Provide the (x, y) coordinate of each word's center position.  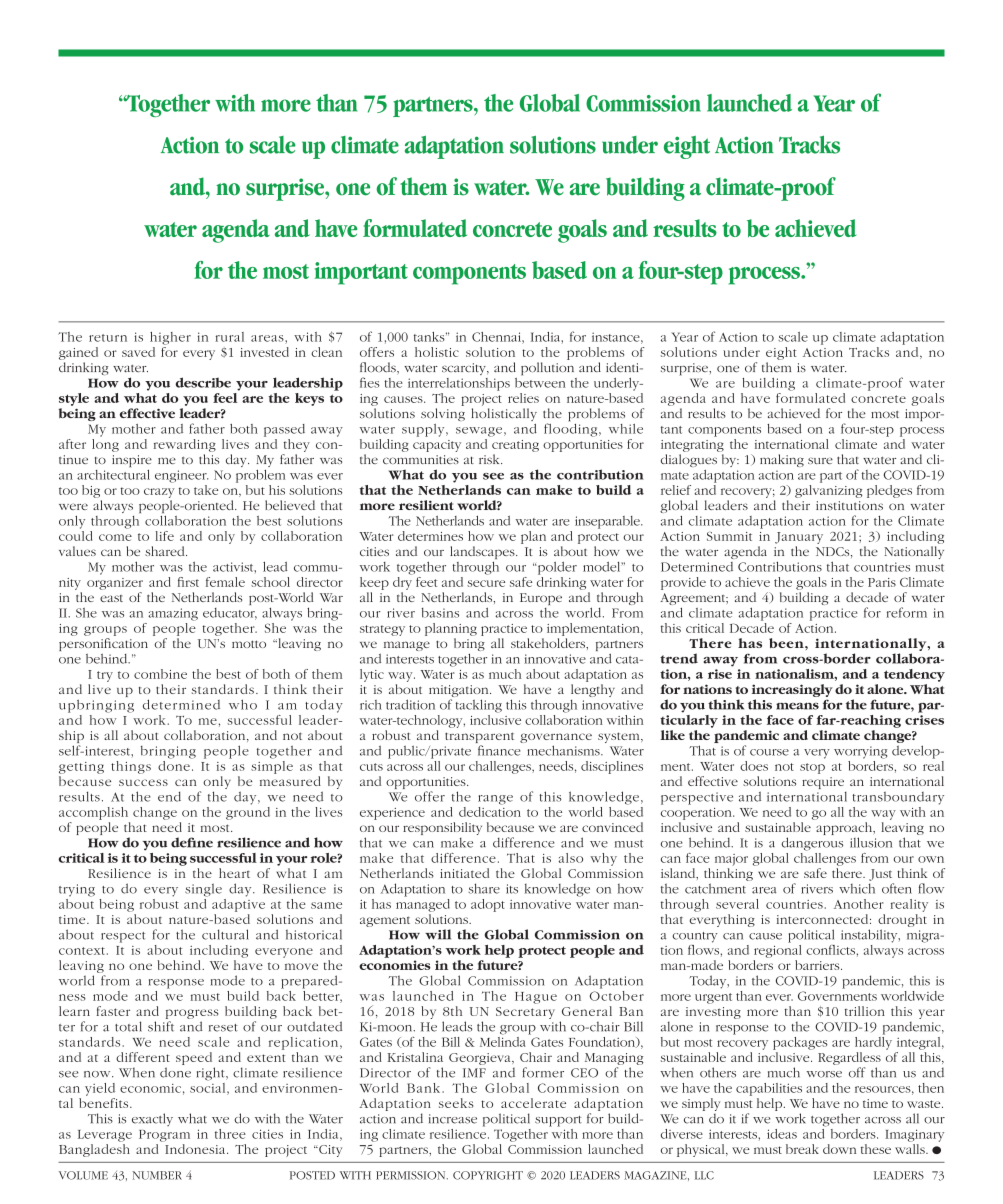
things (131, 767)
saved (138, 352)
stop (812, 768)
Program (164, 1136)
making (782, 460)
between (540, 381)
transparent (479, 739)
